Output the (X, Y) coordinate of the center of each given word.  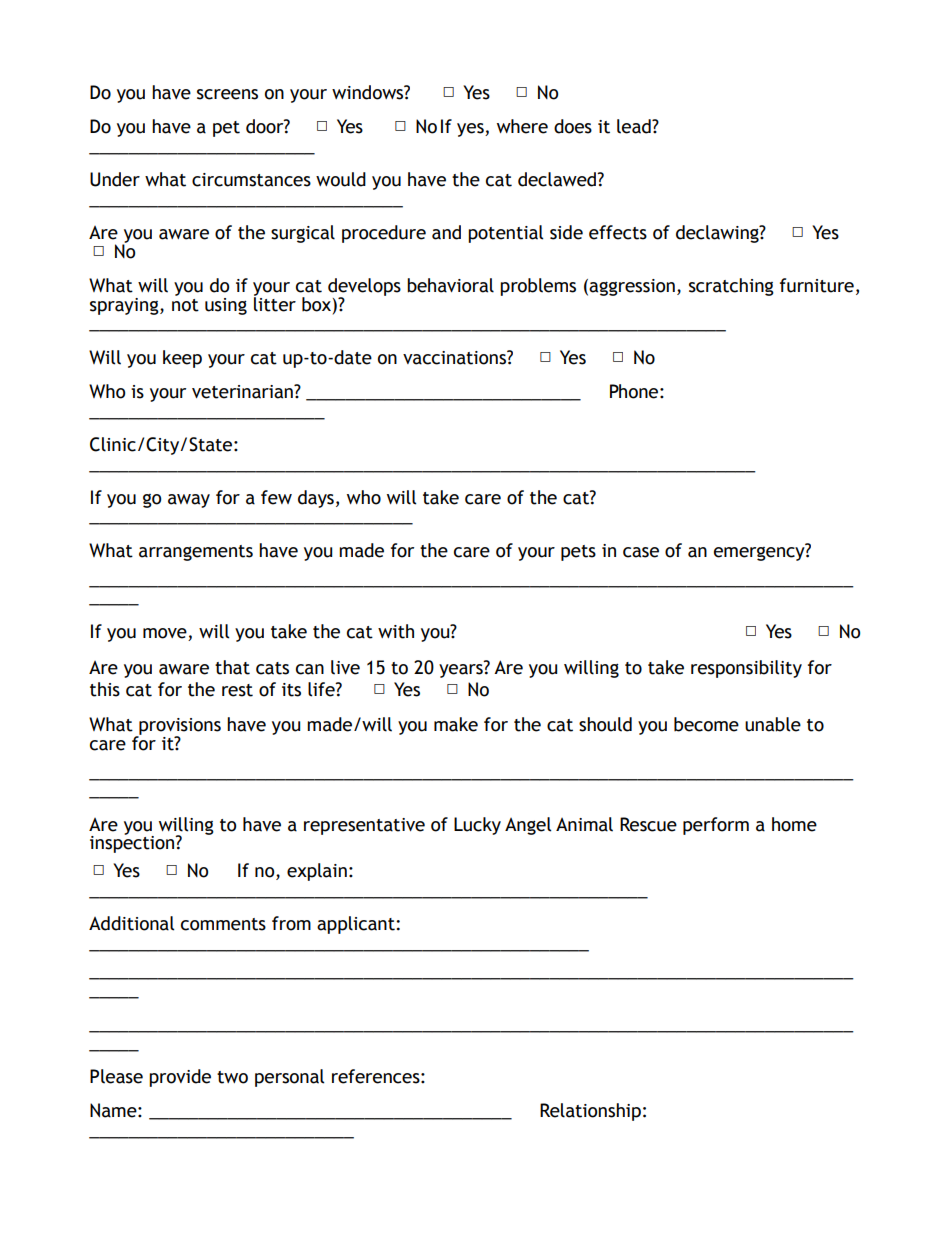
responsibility (746, 669)
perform (716, 826)
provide (180, 1078)
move (165, 633)
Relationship (590, 1112)
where (522, 126)
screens (227, 94)
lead (635, 126)
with (396, 631)
